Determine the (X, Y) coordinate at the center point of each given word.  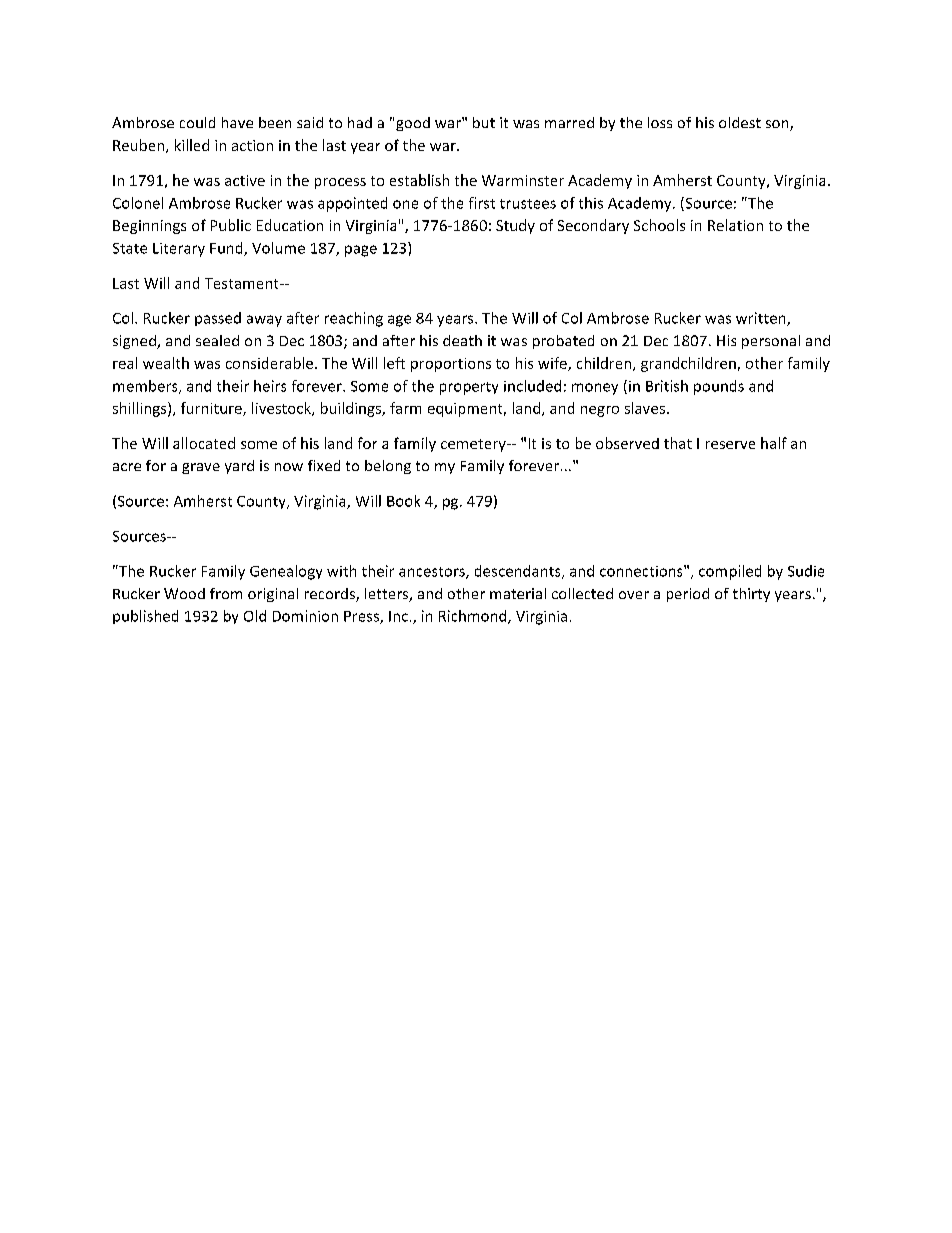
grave (201, 468)
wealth (166, 363)
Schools (659, 225)
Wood (184, 593)
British (667, 386)
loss (660, 122)
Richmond (474, 617)
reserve (730, 445)
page (361, 251)
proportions (451, 365)
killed (192, 145)
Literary (179, 250)
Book (403, 501)
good (413, 124)
